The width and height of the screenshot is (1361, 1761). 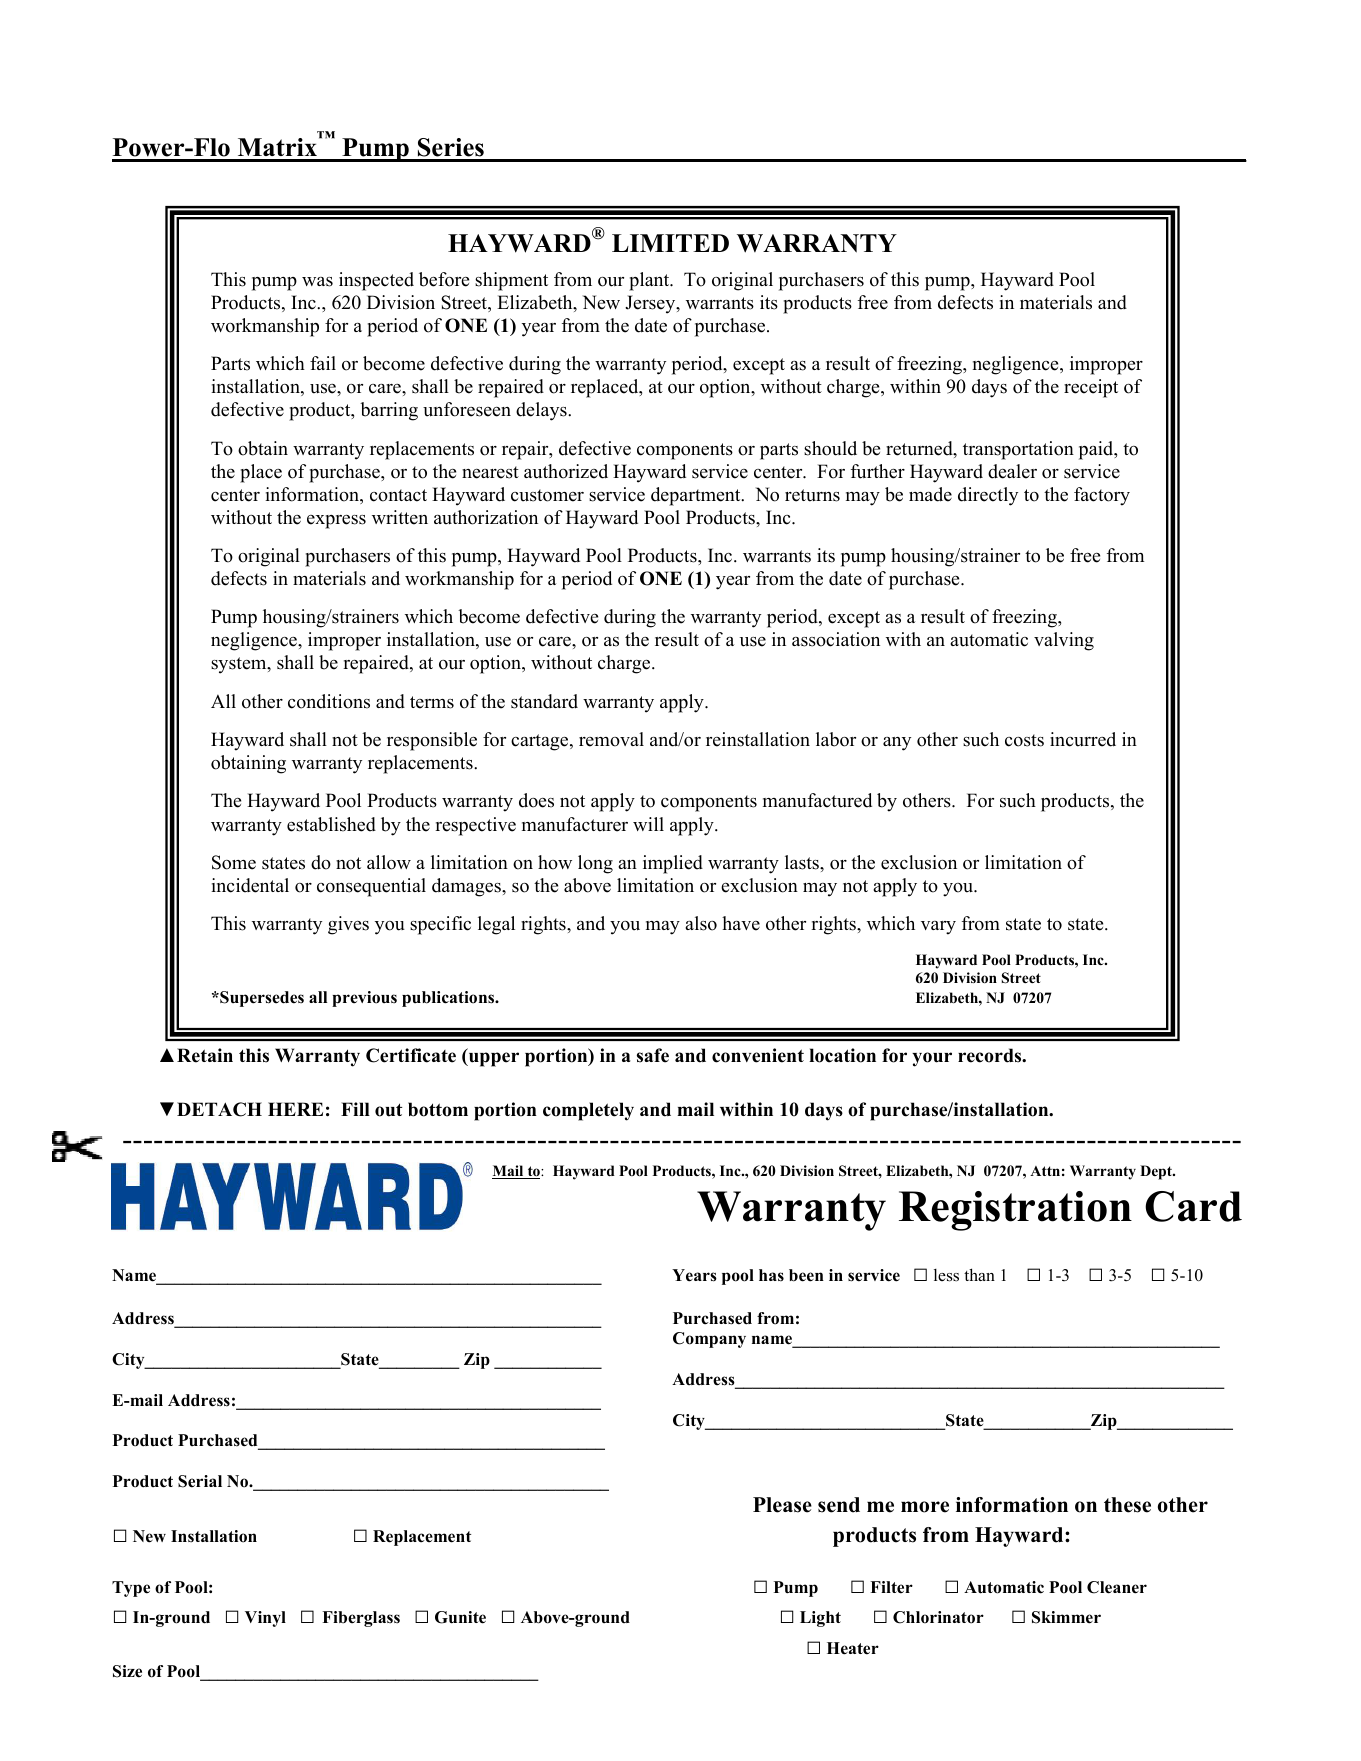 I want to click on Vinyl, so click(x=265, y=1619).
